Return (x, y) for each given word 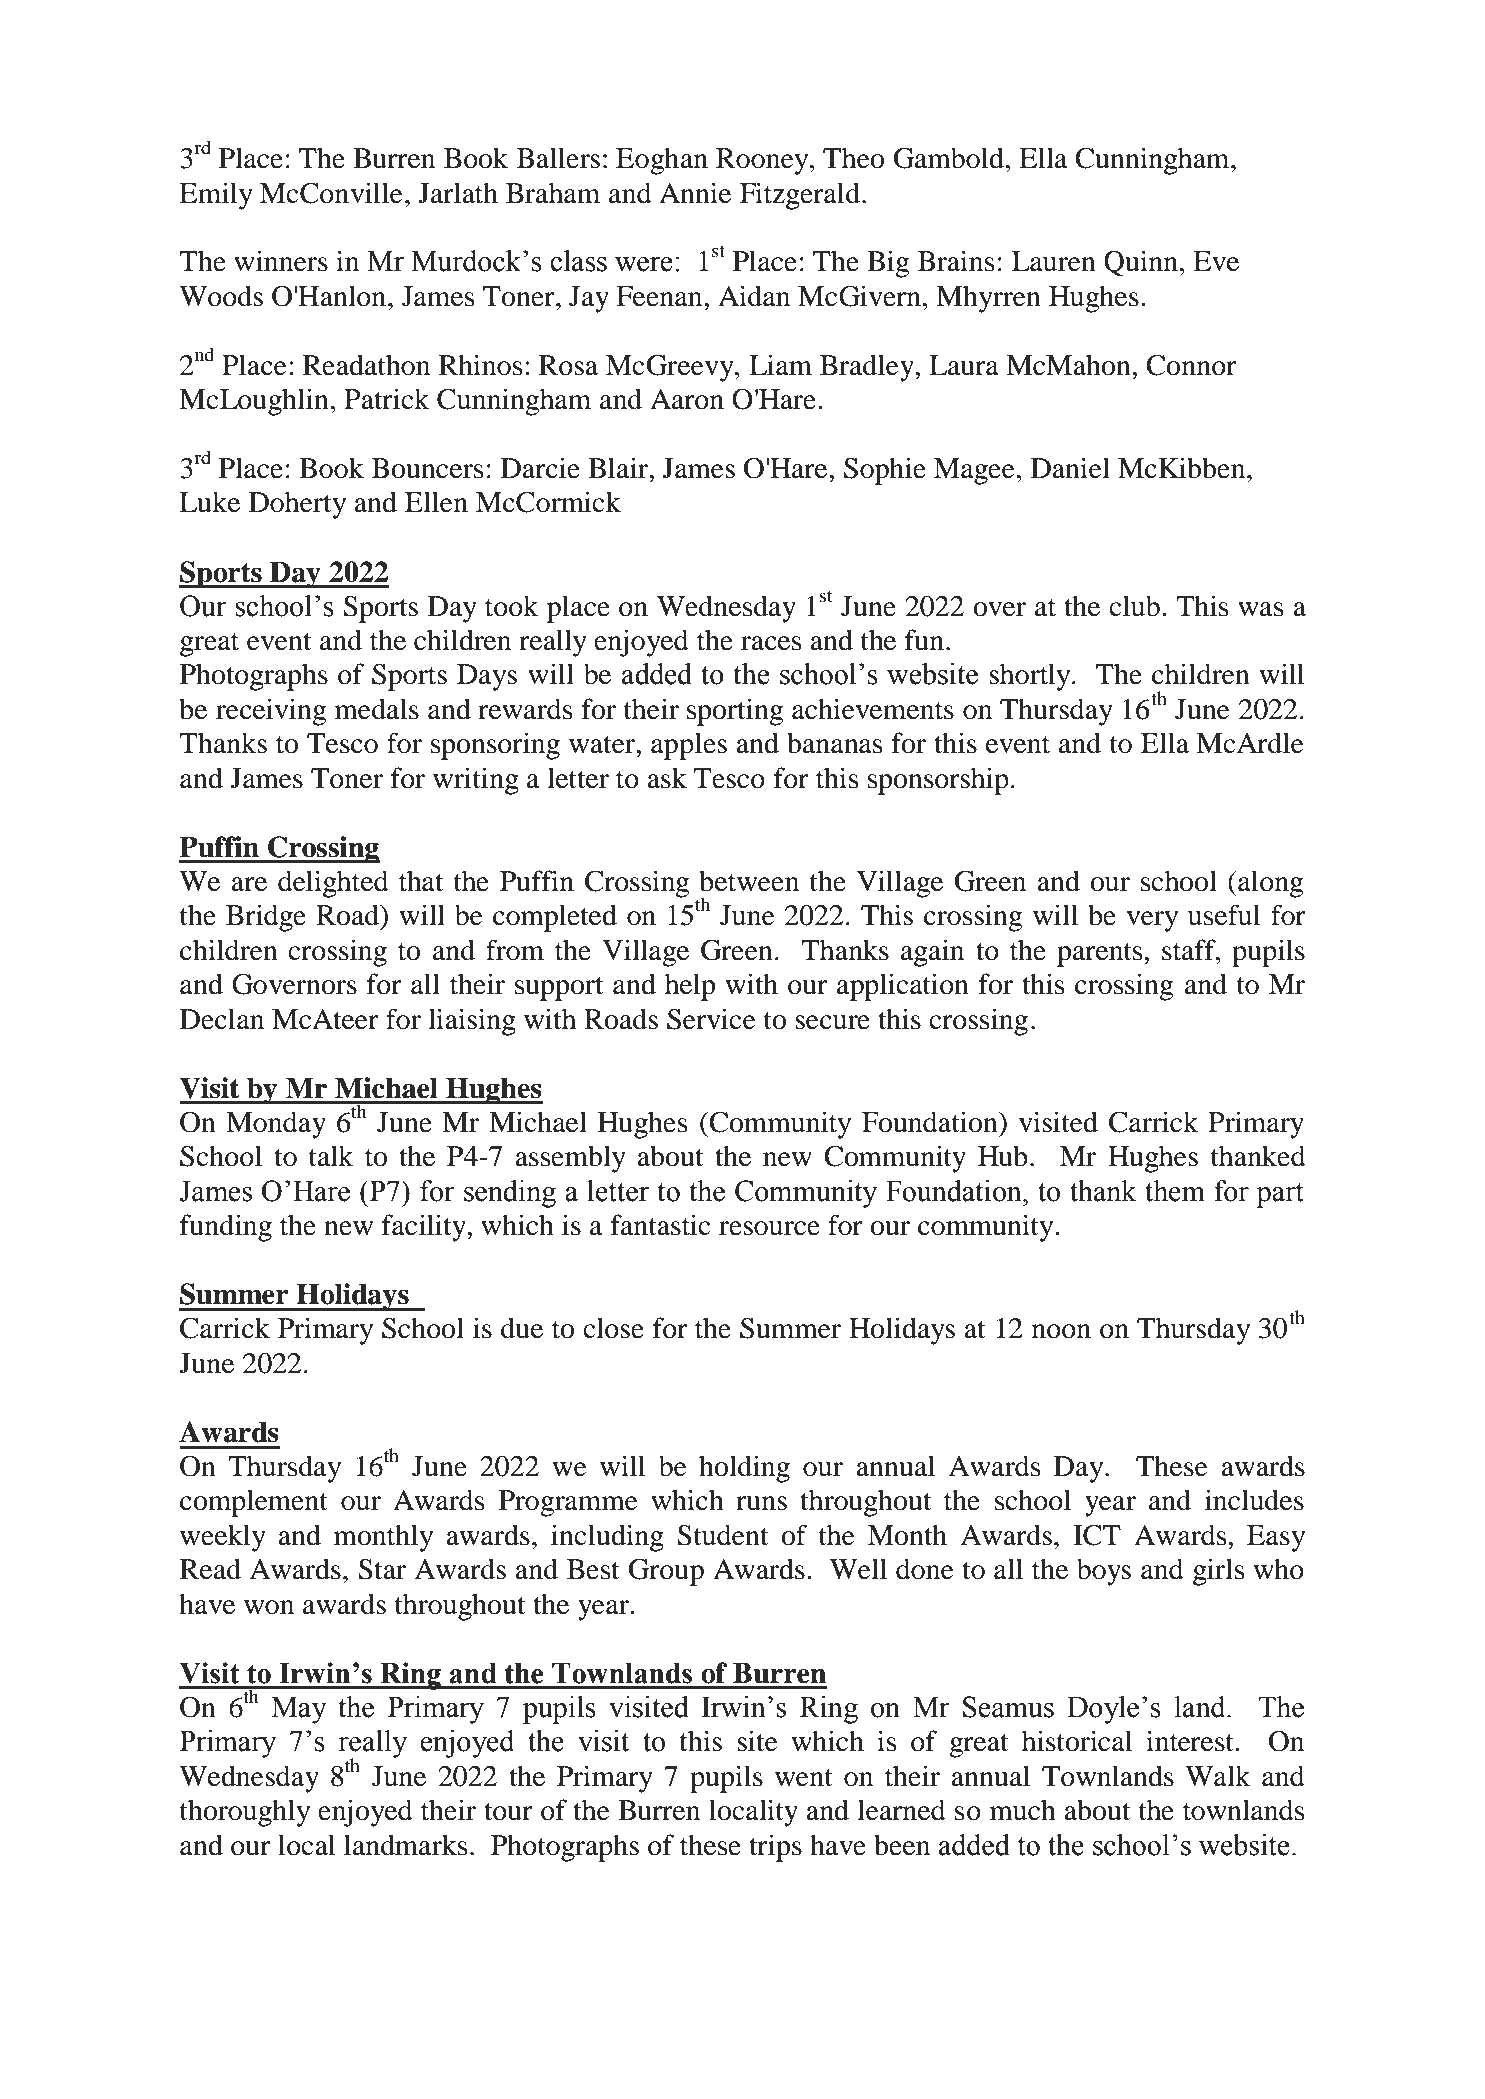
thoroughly (245, 1813)
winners (281, 261)
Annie (695, 193)
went (804, 1778)
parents (1101, 955)
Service (711, 1019)
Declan (222, 1019)
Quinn (1141, 263)
